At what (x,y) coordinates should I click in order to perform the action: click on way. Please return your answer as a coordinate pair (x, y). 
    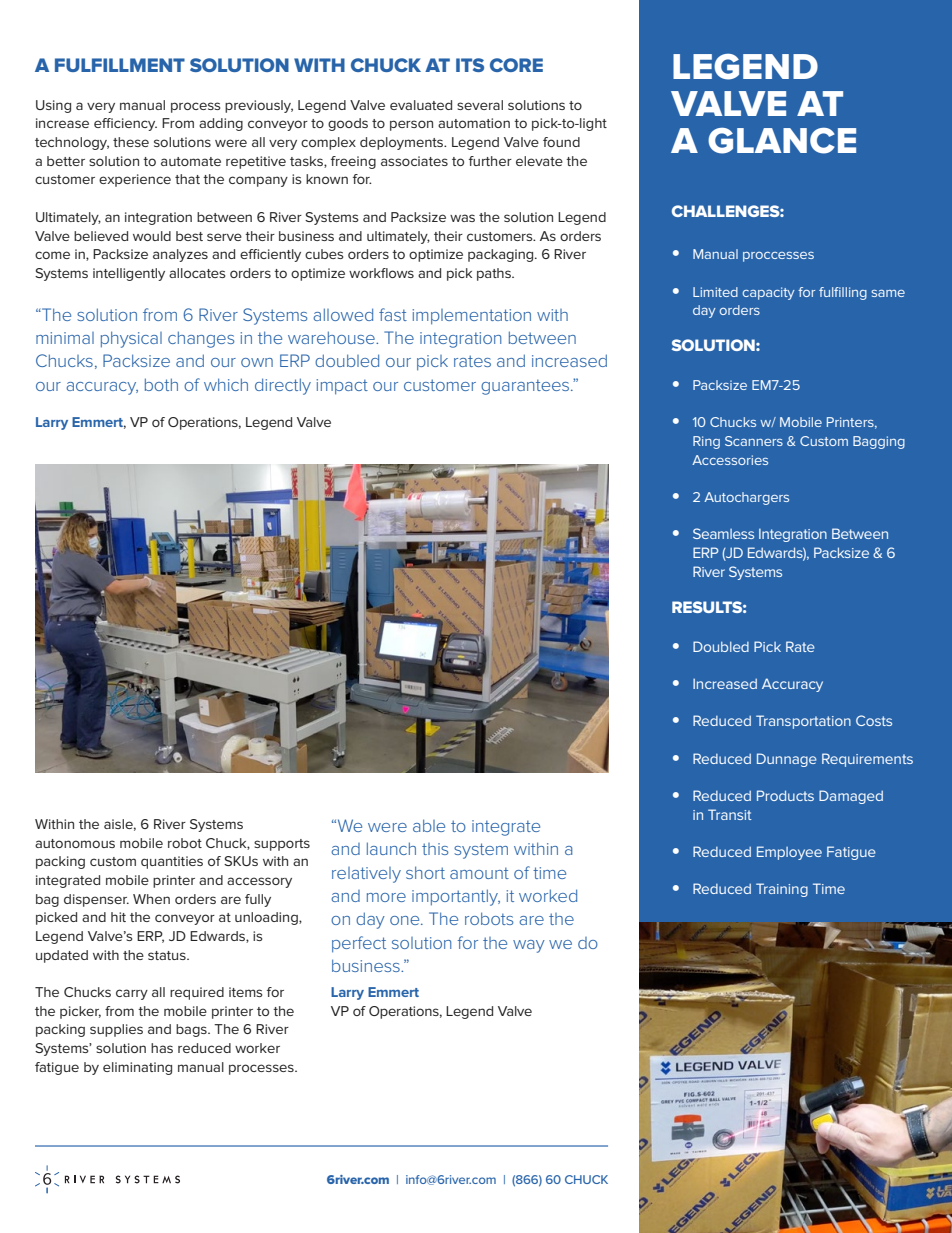
    Looking at the image, I should click on (529, 946).
